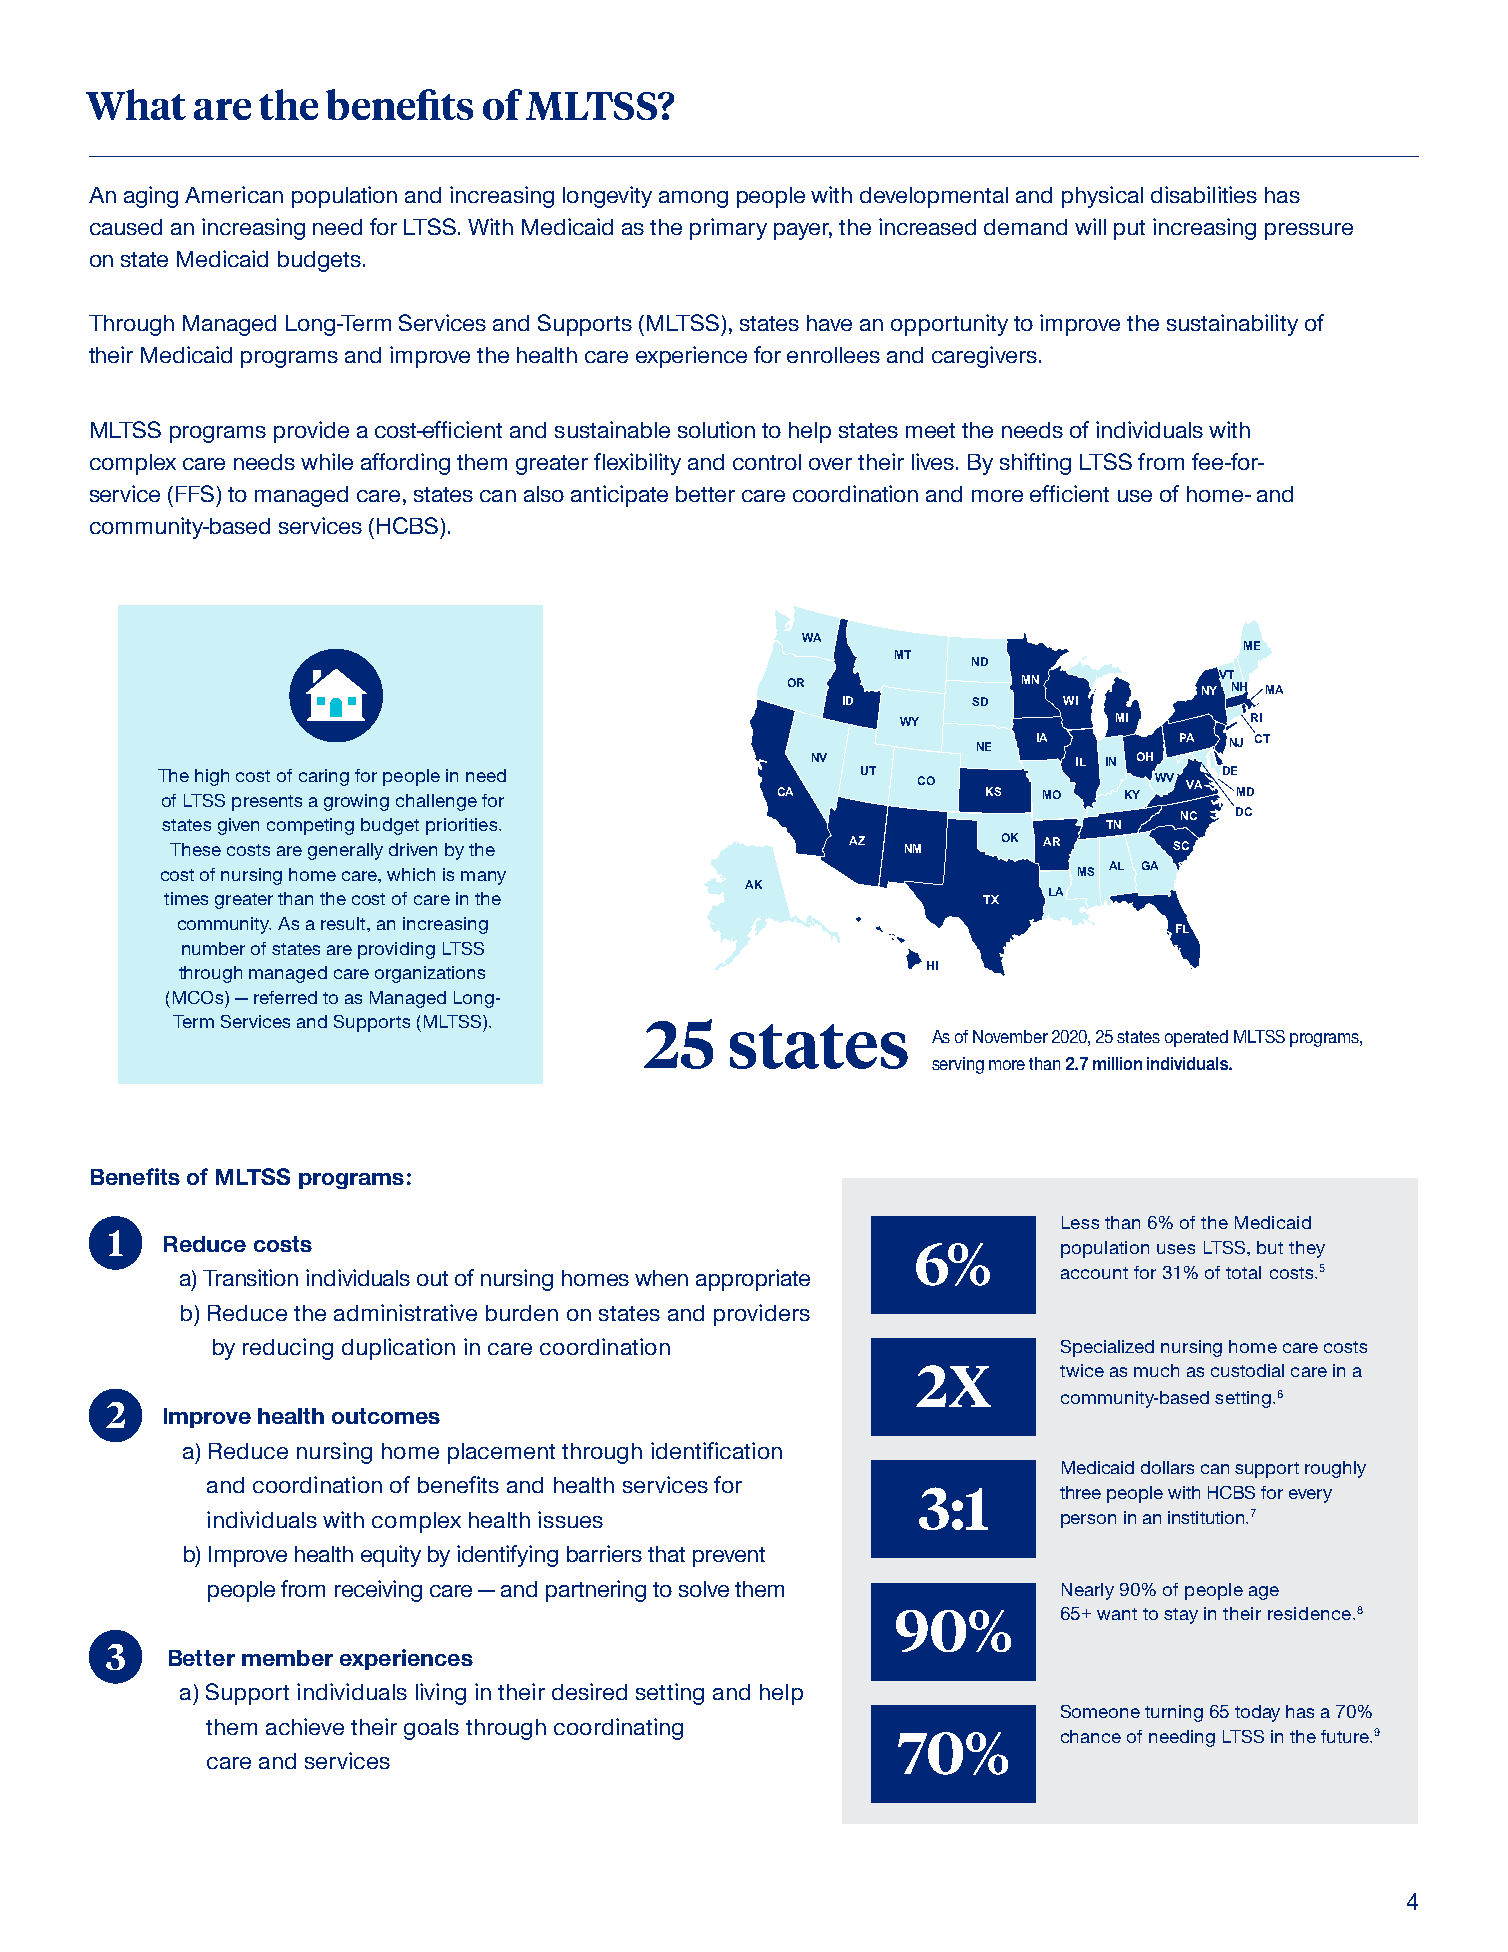 Image resolution: width=1508 pixels, height=1952 pixels. What do you see at coordinates (1156, 1370) in the page?
I see `much` at bounding box center [1156, 1370].
